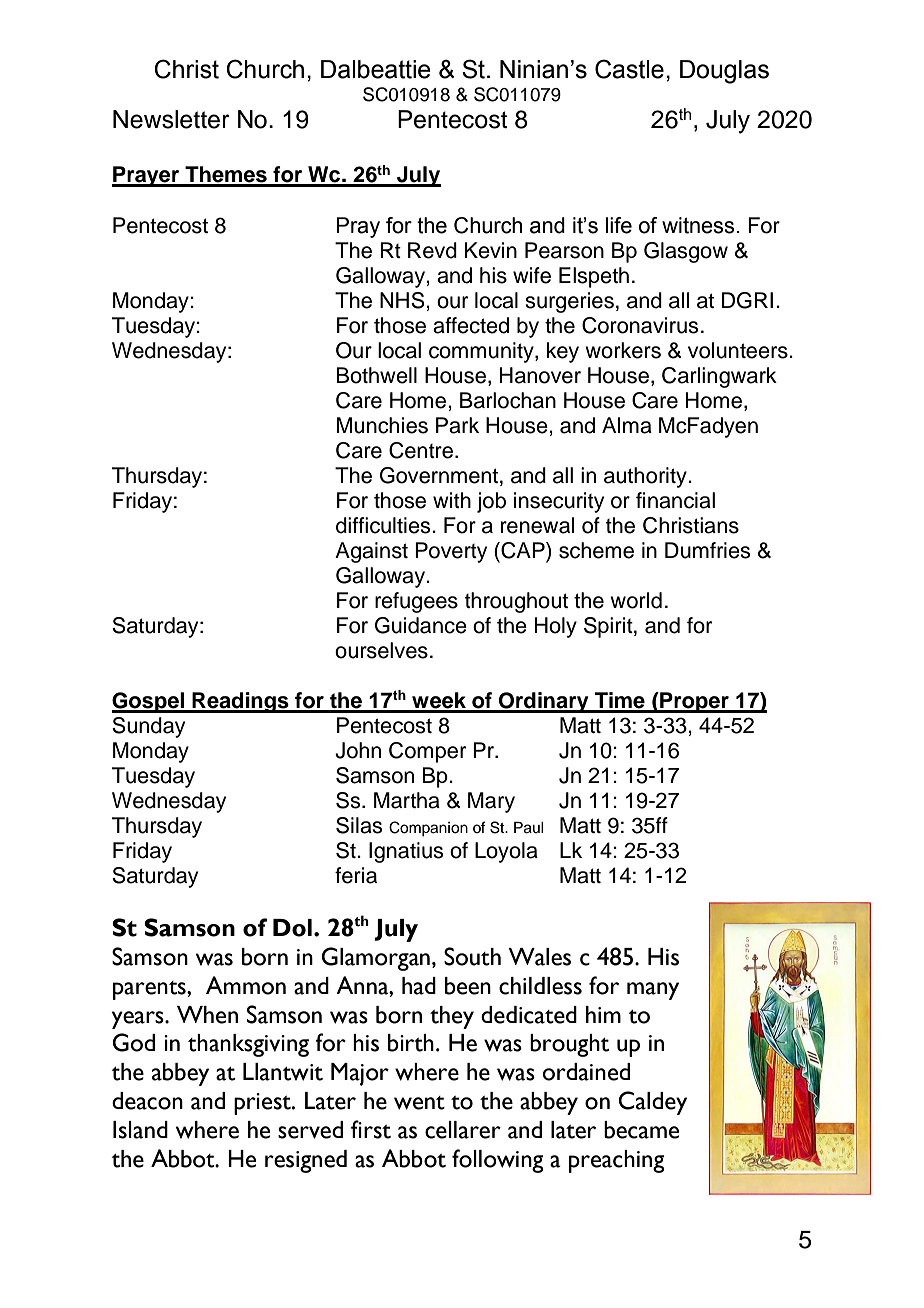 The image size is (924, 1308). What do you see at coordinates (646, 477) in the image?
I see `authority` at bounding box center [646, 477].
